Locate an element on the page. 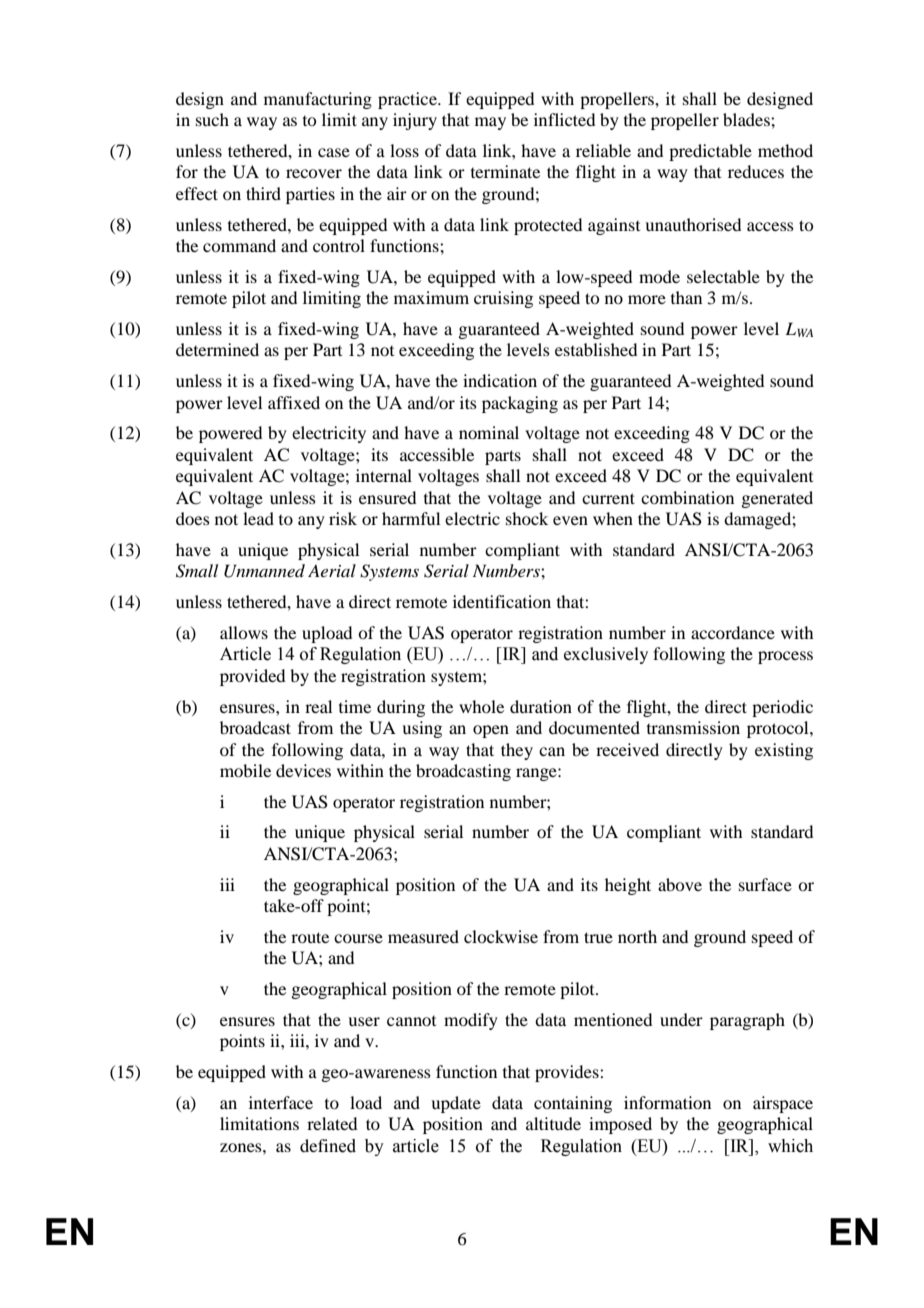 The image size is (924, 1308). nominal is located at coordinates (489, 432).
